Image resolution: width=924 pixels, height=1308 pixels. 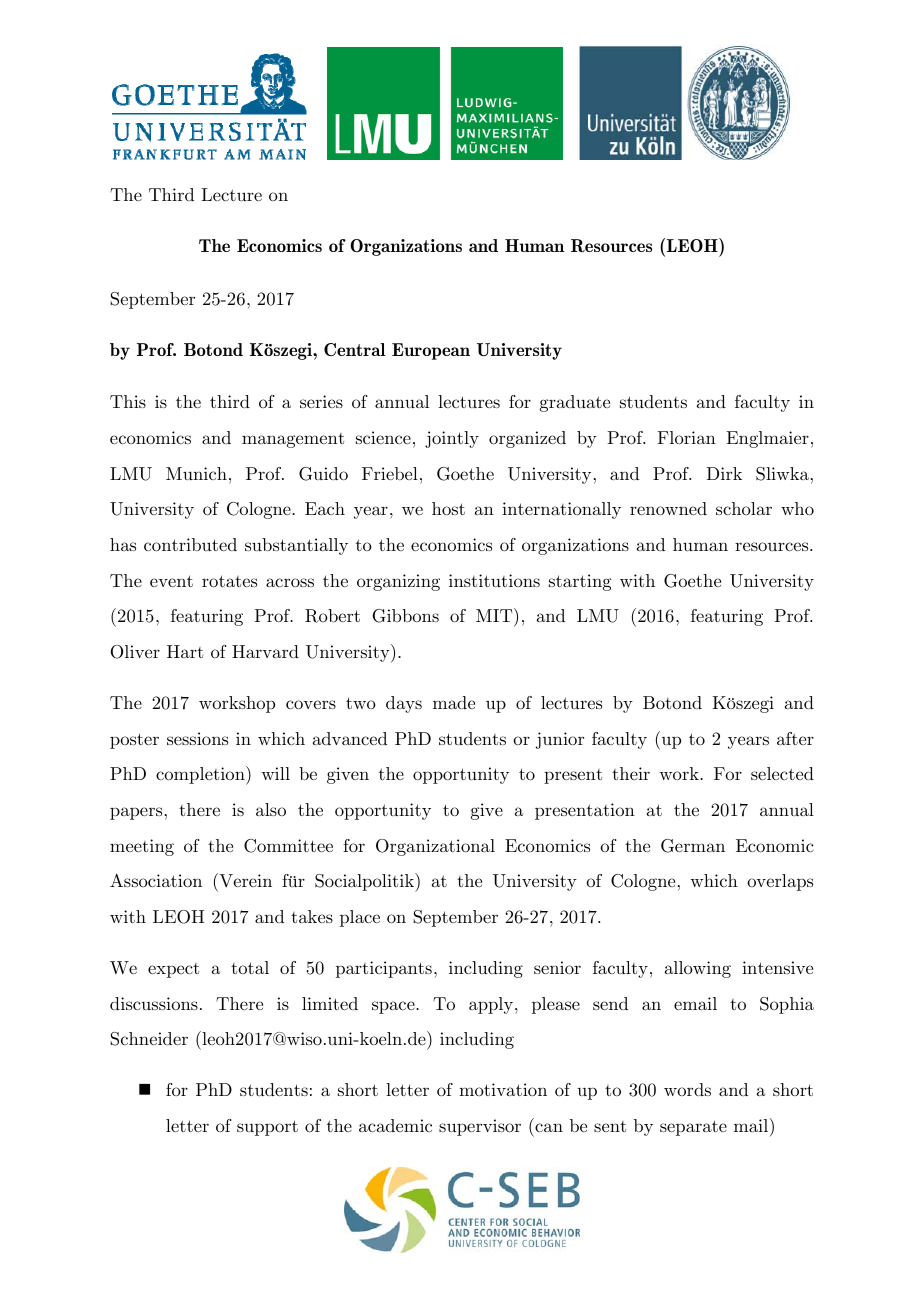 I want to click on supervisor, so click(x=480, y=1127).
